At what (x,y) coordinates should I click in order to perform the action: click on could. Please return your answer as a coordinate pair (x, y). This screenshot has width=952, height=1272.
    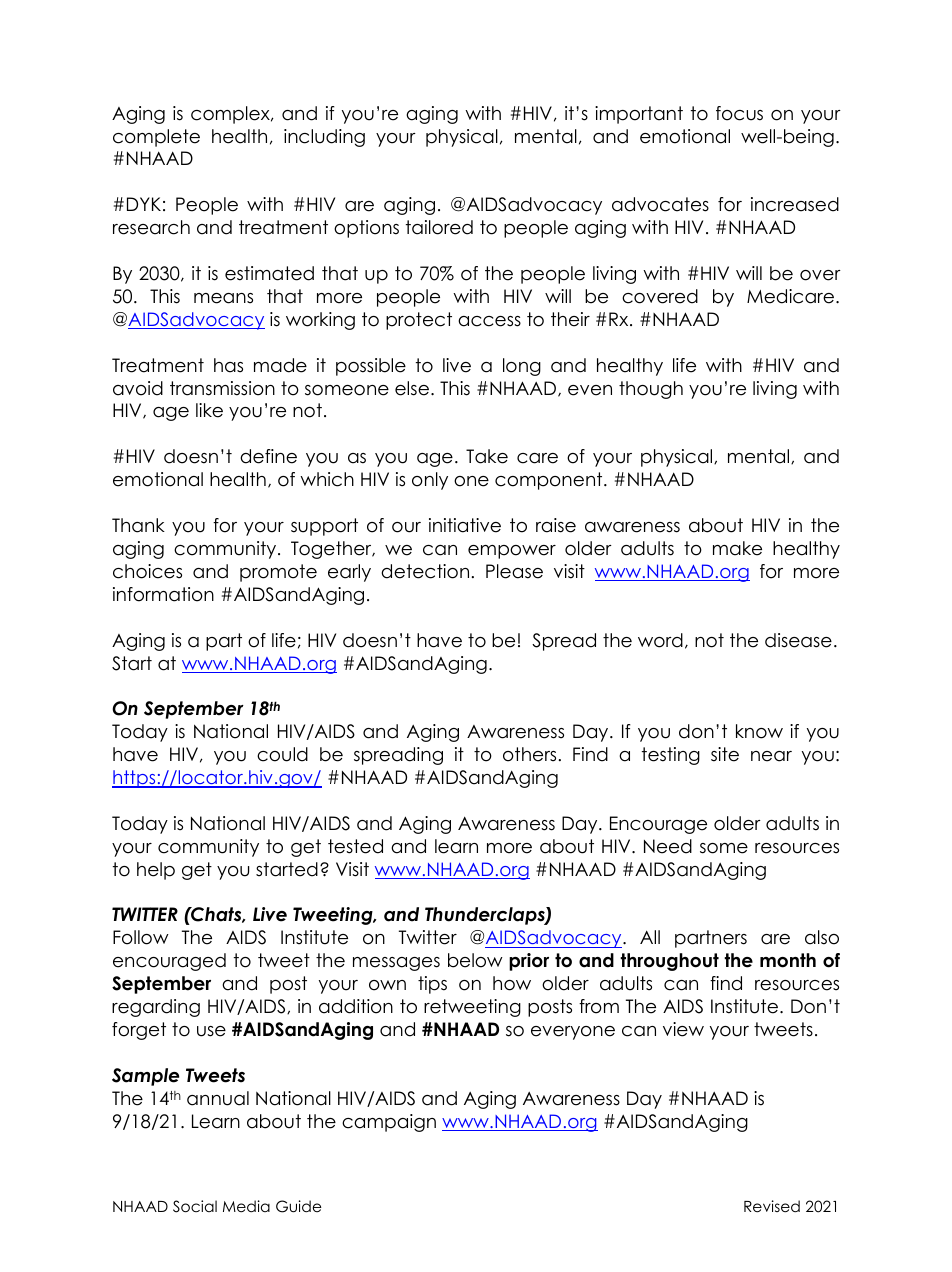
    Looking at the image, I should click on (282, 754).
